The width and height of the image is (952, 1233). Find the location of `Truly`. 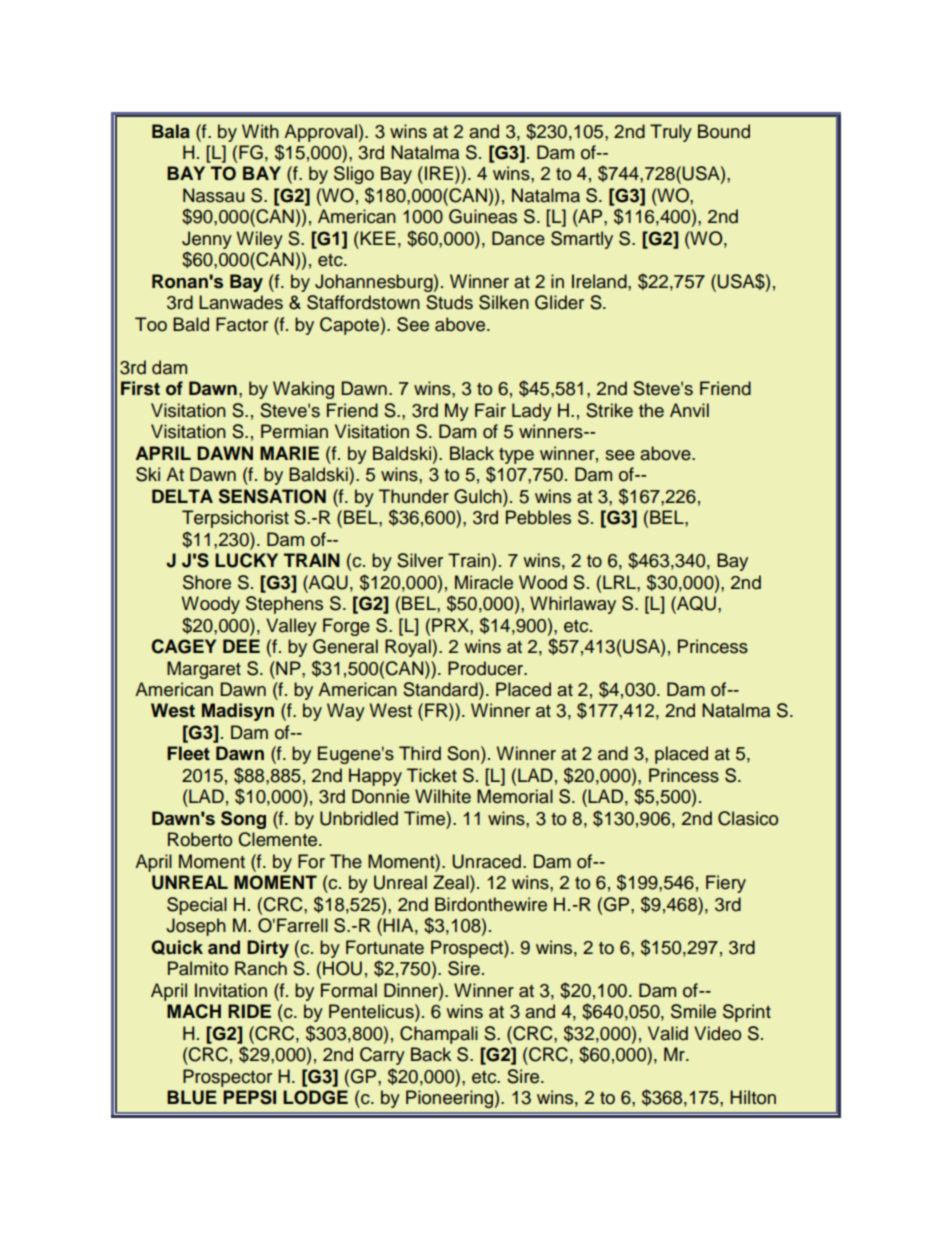

Truly is located at coordinates (671, 133).
